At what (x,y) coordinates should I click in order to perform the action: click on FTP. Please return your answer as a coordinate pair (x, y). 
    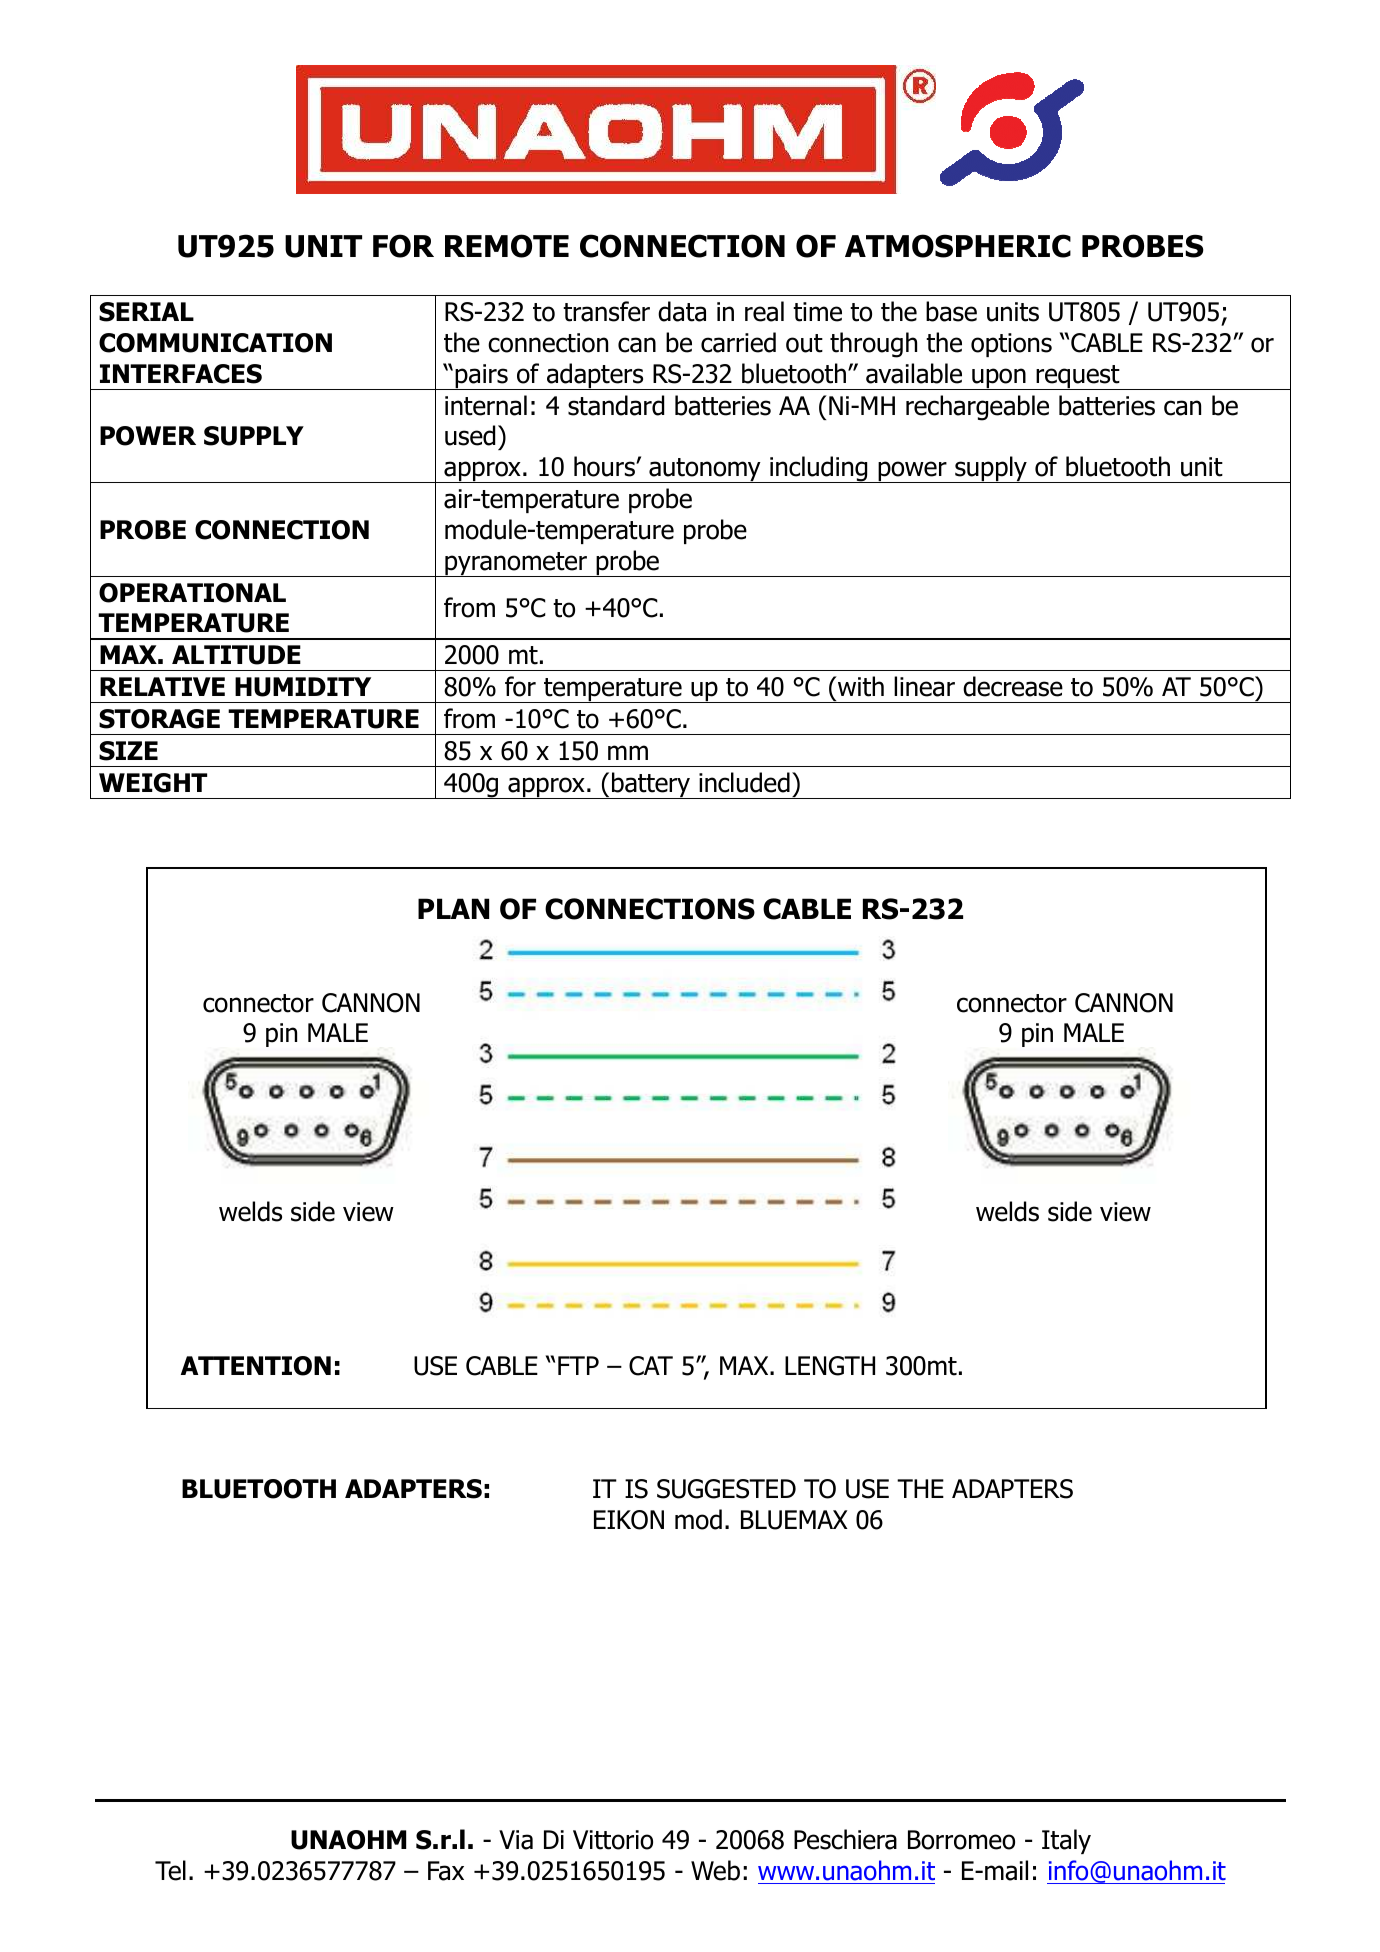
    Looking at the image, I should click on (578, 1365).
